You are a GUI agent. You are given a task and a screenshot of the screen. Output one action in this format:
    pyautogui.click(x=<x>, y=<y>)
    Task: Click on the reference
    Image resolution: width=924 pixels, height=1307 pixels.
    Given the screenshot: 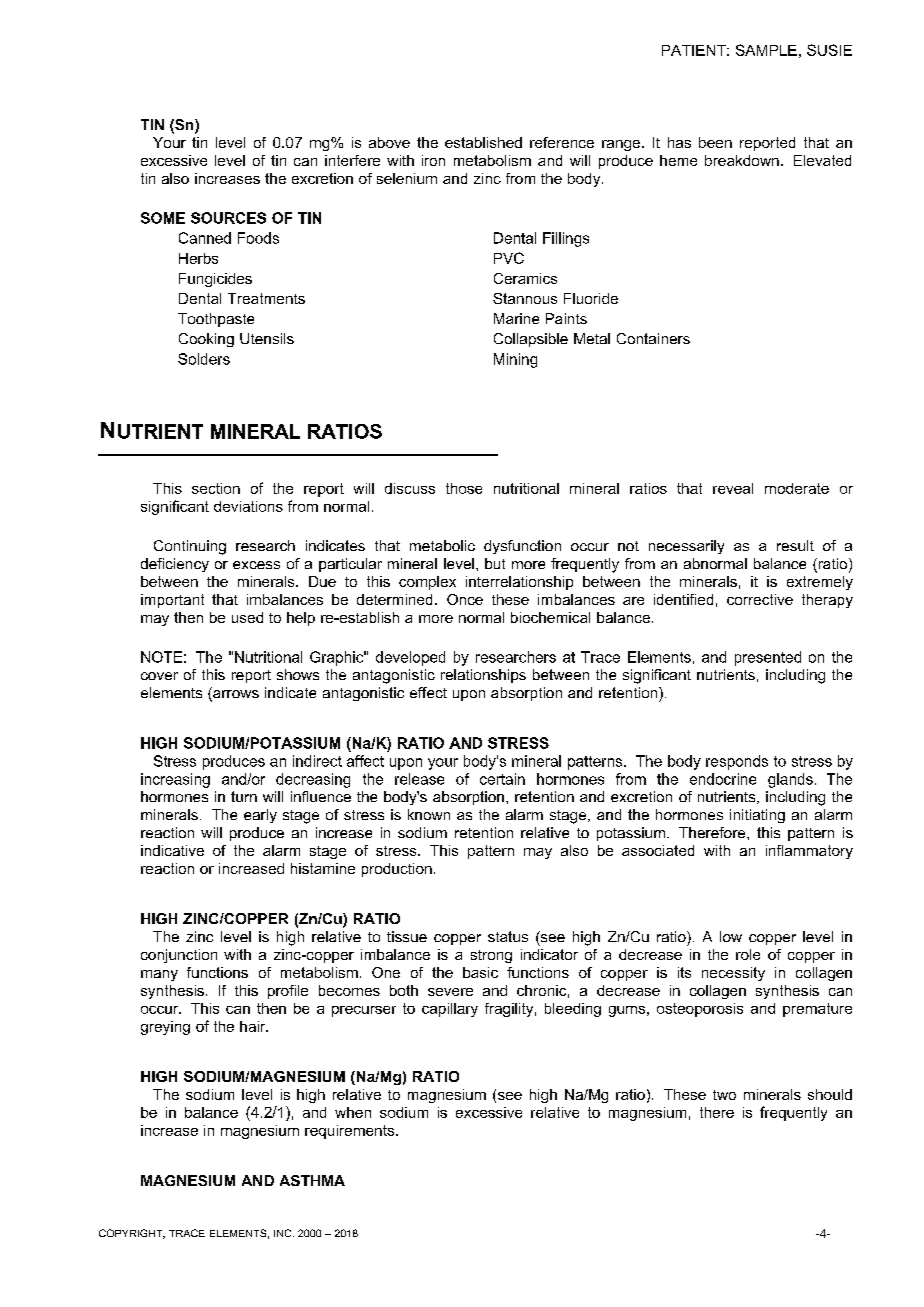 What is the action you would take?
    pyautogui.click(x=562, y=142)
